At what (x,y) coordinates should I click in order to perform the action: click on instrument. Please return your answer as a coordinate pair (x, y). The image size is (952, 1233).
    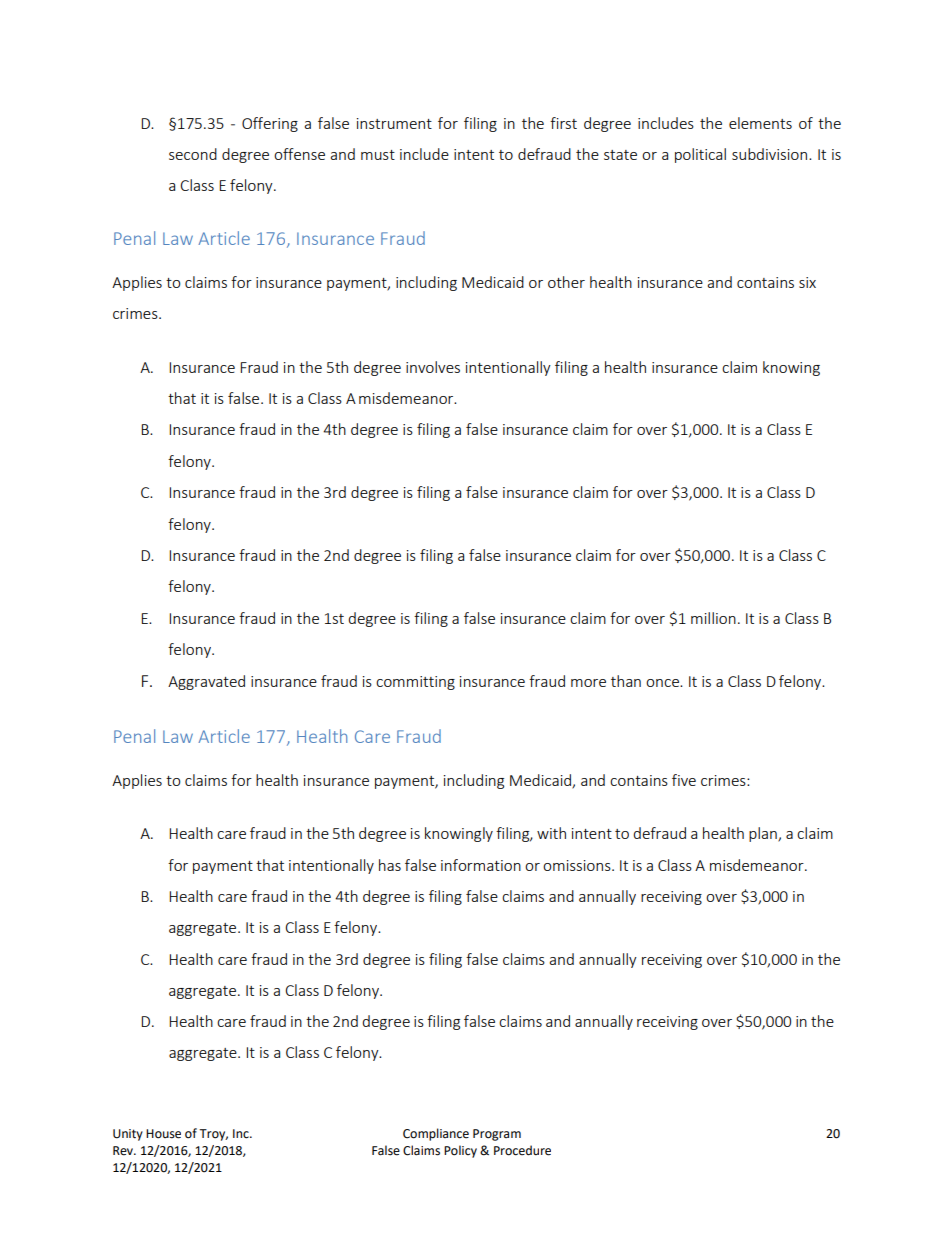
    Looking at the image, I should click on (394, 123).
